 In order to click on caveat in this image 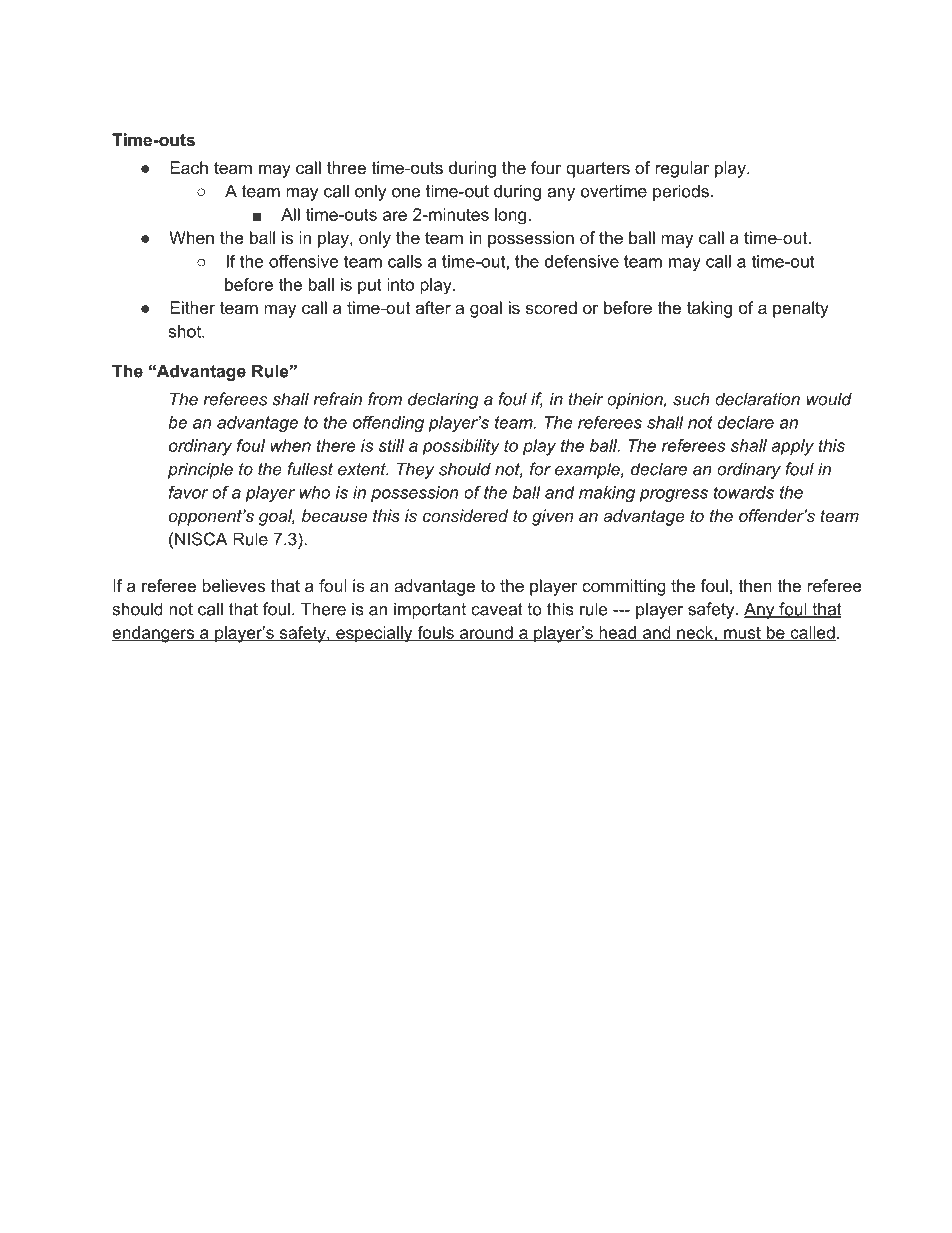, I will do `click(497, 609)`.
